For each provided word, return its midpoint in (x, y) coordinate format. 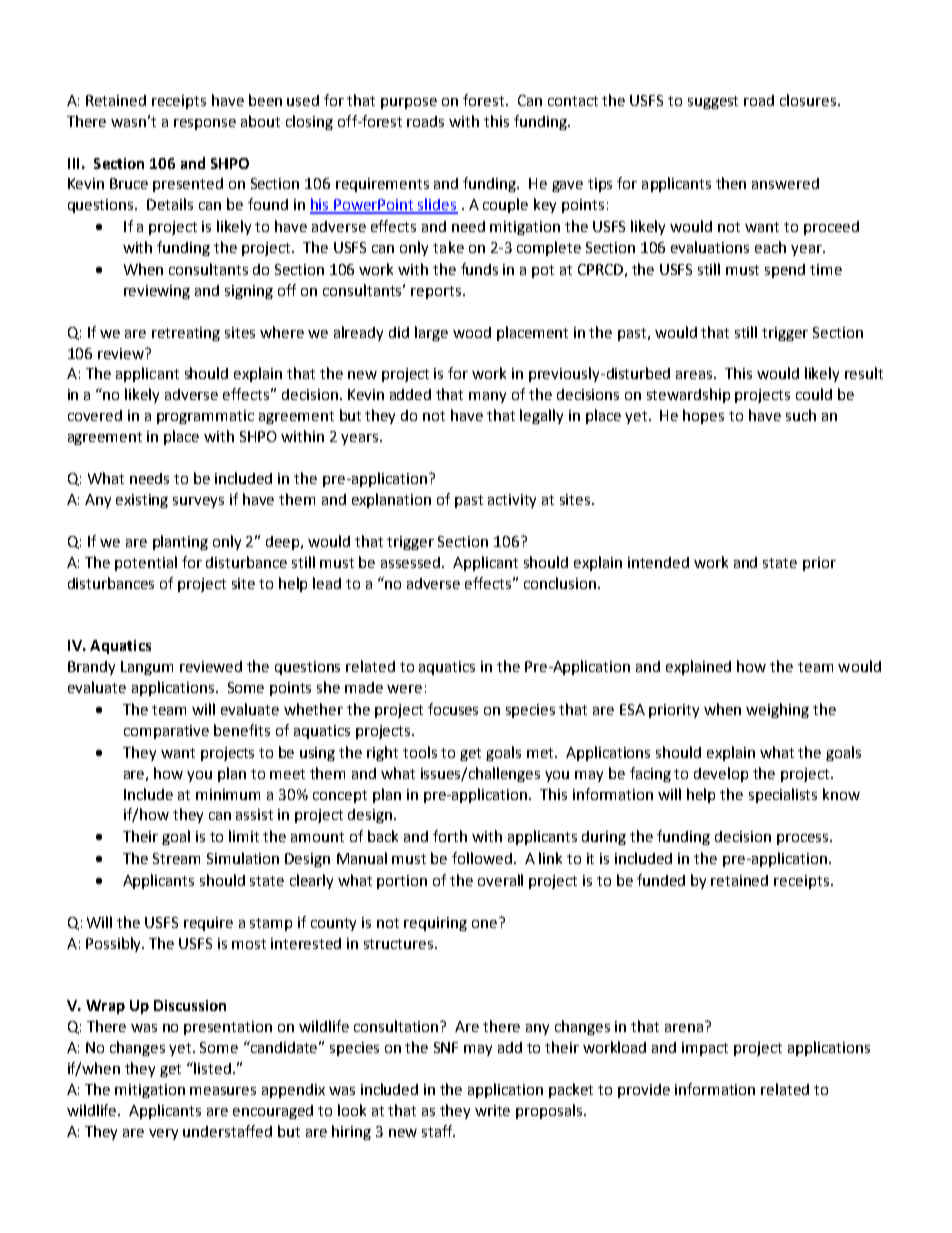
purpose (409, 103)
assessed (412, 562)
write (492, 1110)
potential (146, 563)
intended (658, 562)
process (804, 839)
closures (809, 100)
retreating (186, 334)
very (163, 1134)
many (487, 397)
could (814, 394)
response (205, 124)
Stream (176, 858)
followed (483, 858)
